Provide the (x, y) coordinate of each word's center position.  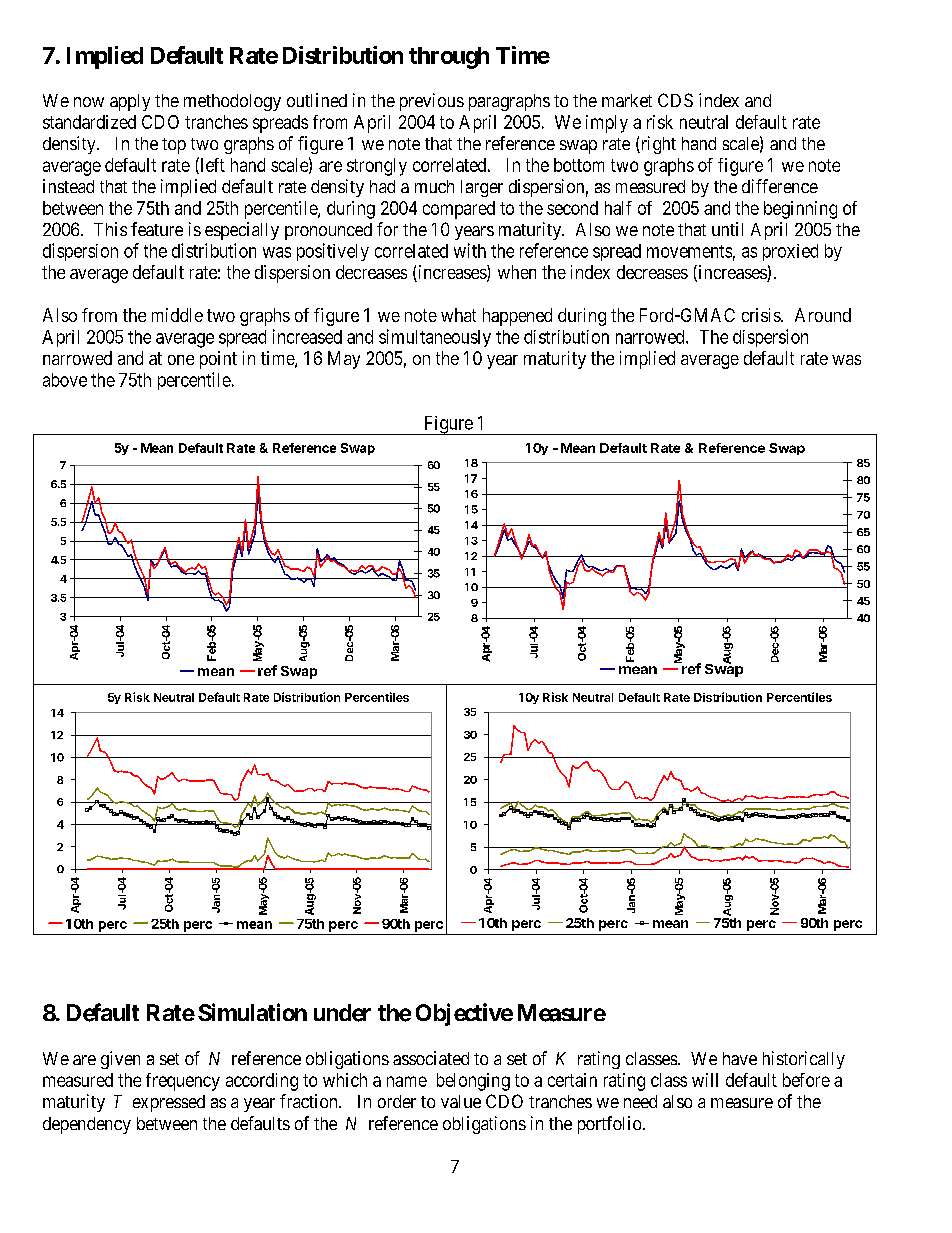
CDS (675, 100)
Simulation (252, 1012)
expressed (169, 1103)
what (458, 315)
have (740, 1058)
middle (177, 315)
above (65, 380)
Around (823, 315)
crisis (762, 315)
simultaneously (435, 338)
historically (804, 1060)
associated (431, 1058)
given (120, 1060)
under (342, 1013)
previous (432, 102)
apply (130, 102)
